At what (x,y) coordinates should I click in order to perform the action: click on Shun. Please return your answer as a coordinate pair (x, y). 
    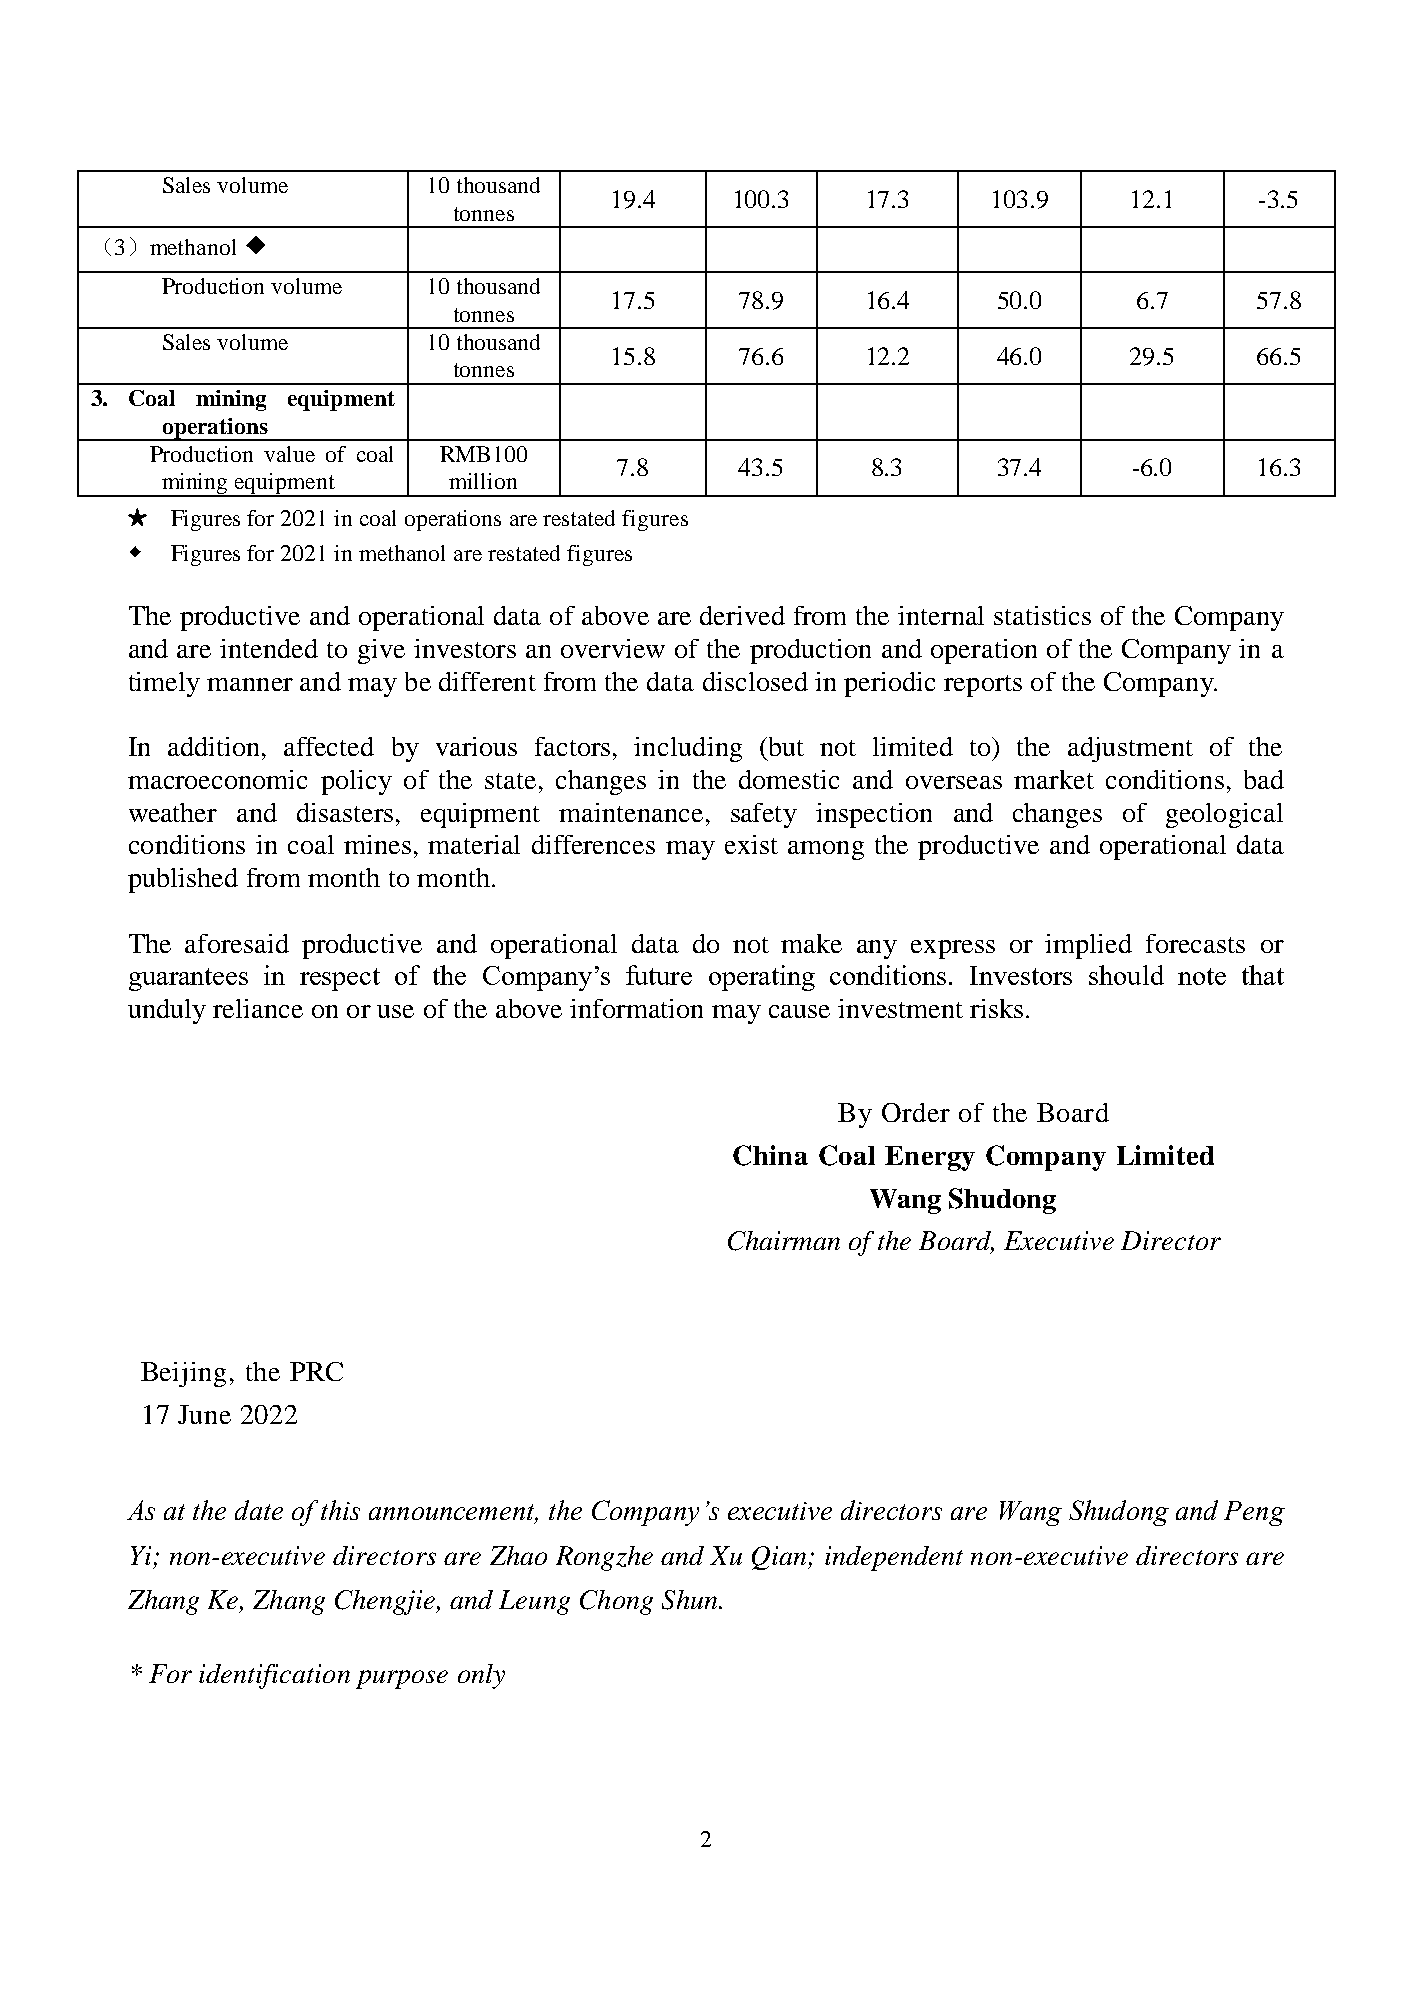
    Looking at the image, I should click on (691, 1600).
